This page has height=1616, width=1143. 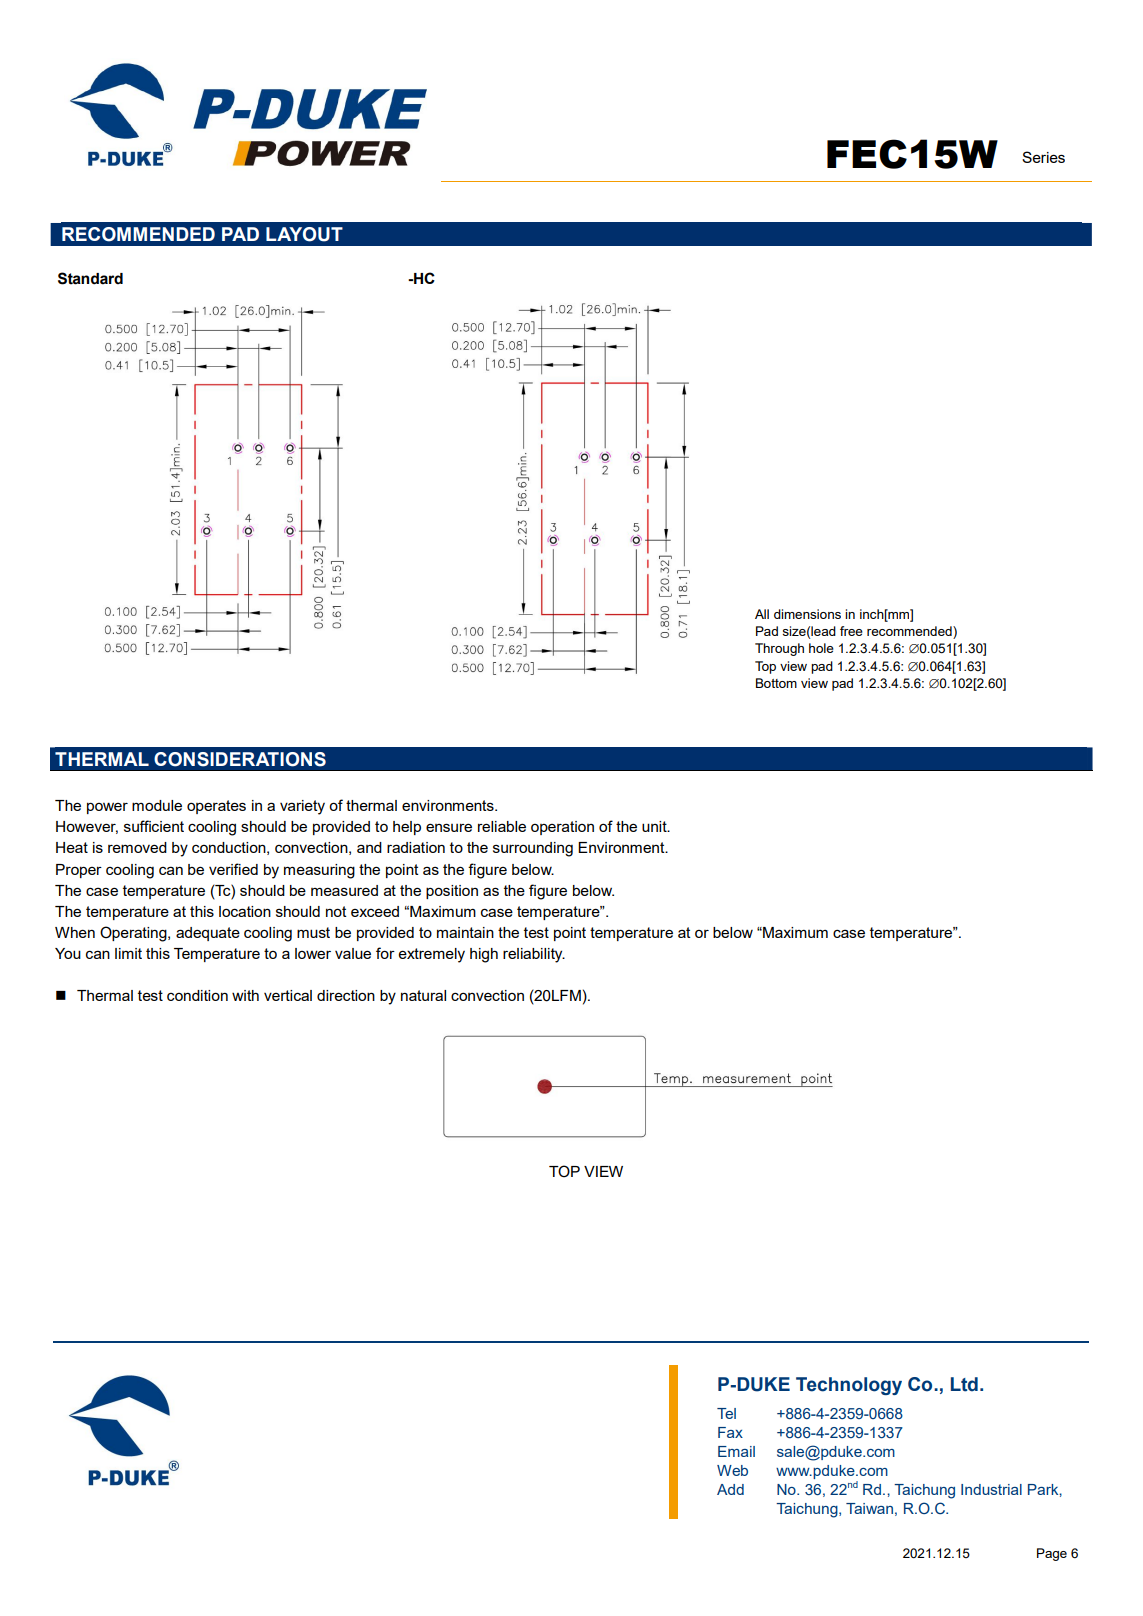 I want to click on free, so click(x=851, y=631).
